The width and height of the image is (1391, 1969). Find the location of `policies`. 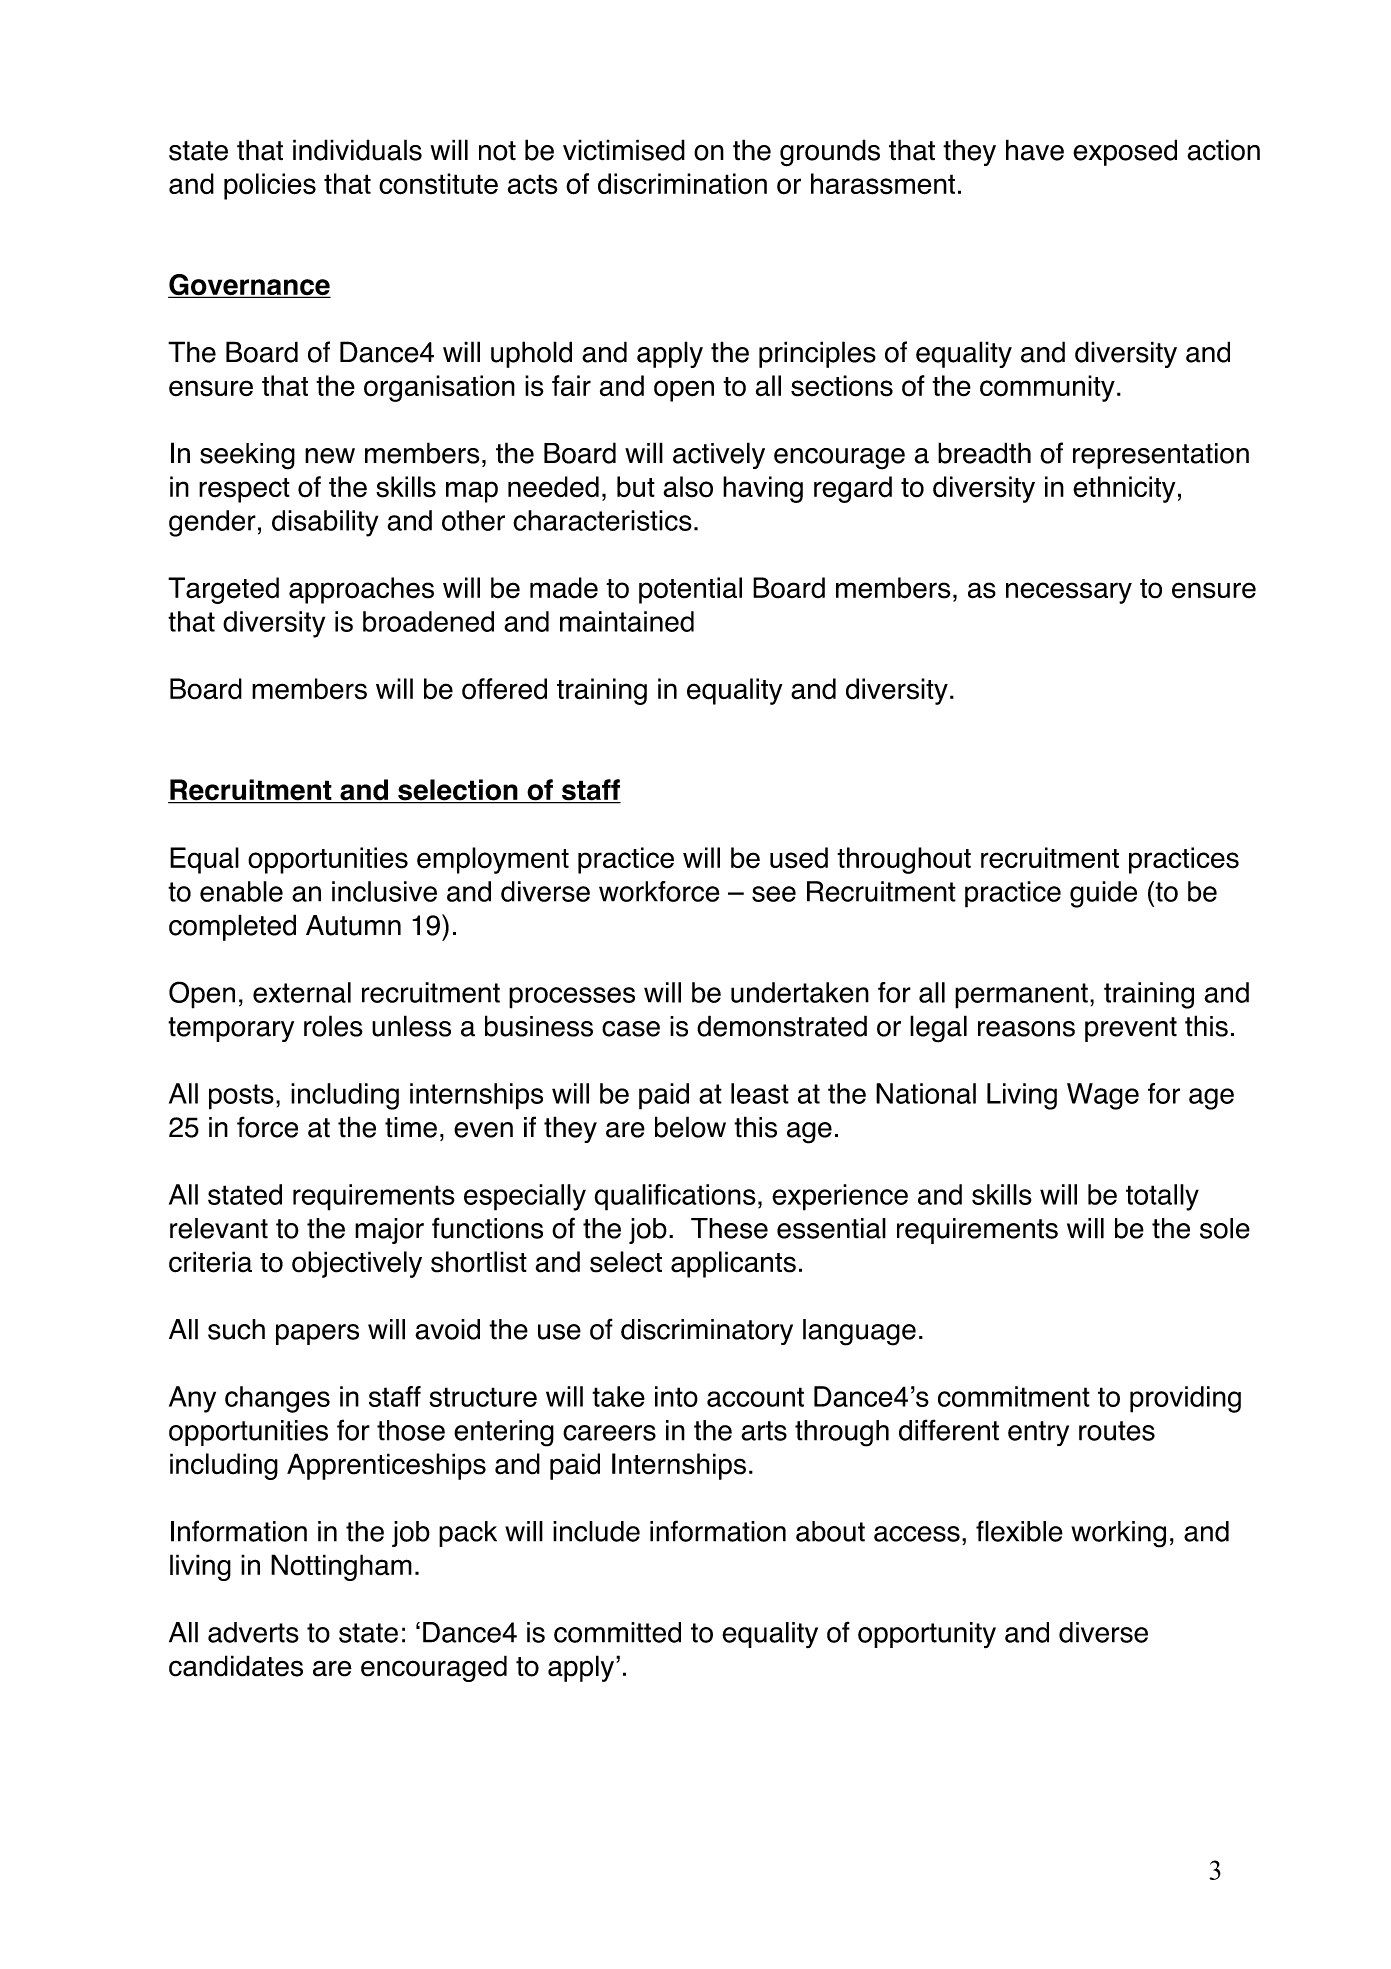

policies is located at coordinates (270, 186).
